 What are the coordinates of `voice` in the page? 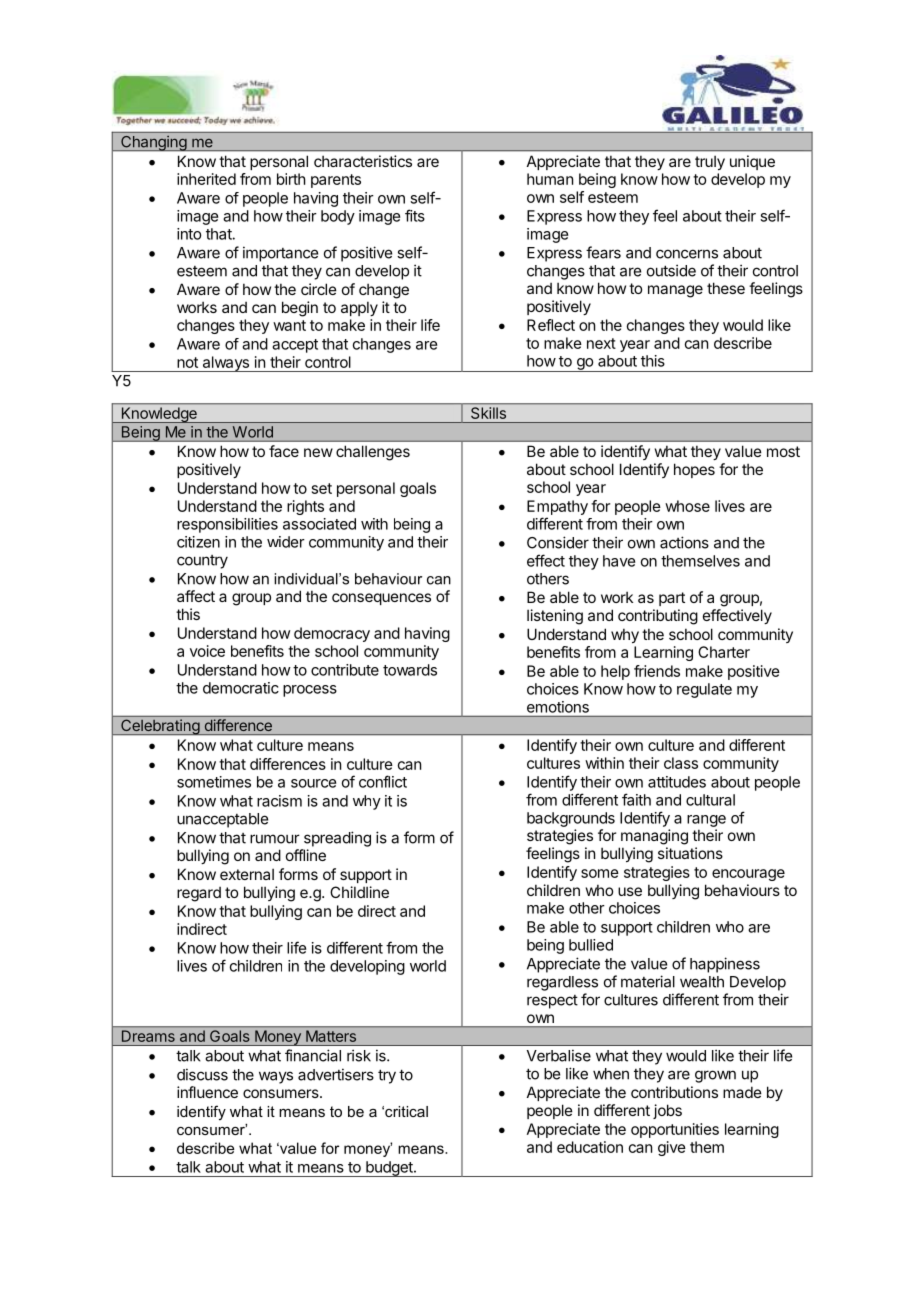 It's located at (207, 651).
